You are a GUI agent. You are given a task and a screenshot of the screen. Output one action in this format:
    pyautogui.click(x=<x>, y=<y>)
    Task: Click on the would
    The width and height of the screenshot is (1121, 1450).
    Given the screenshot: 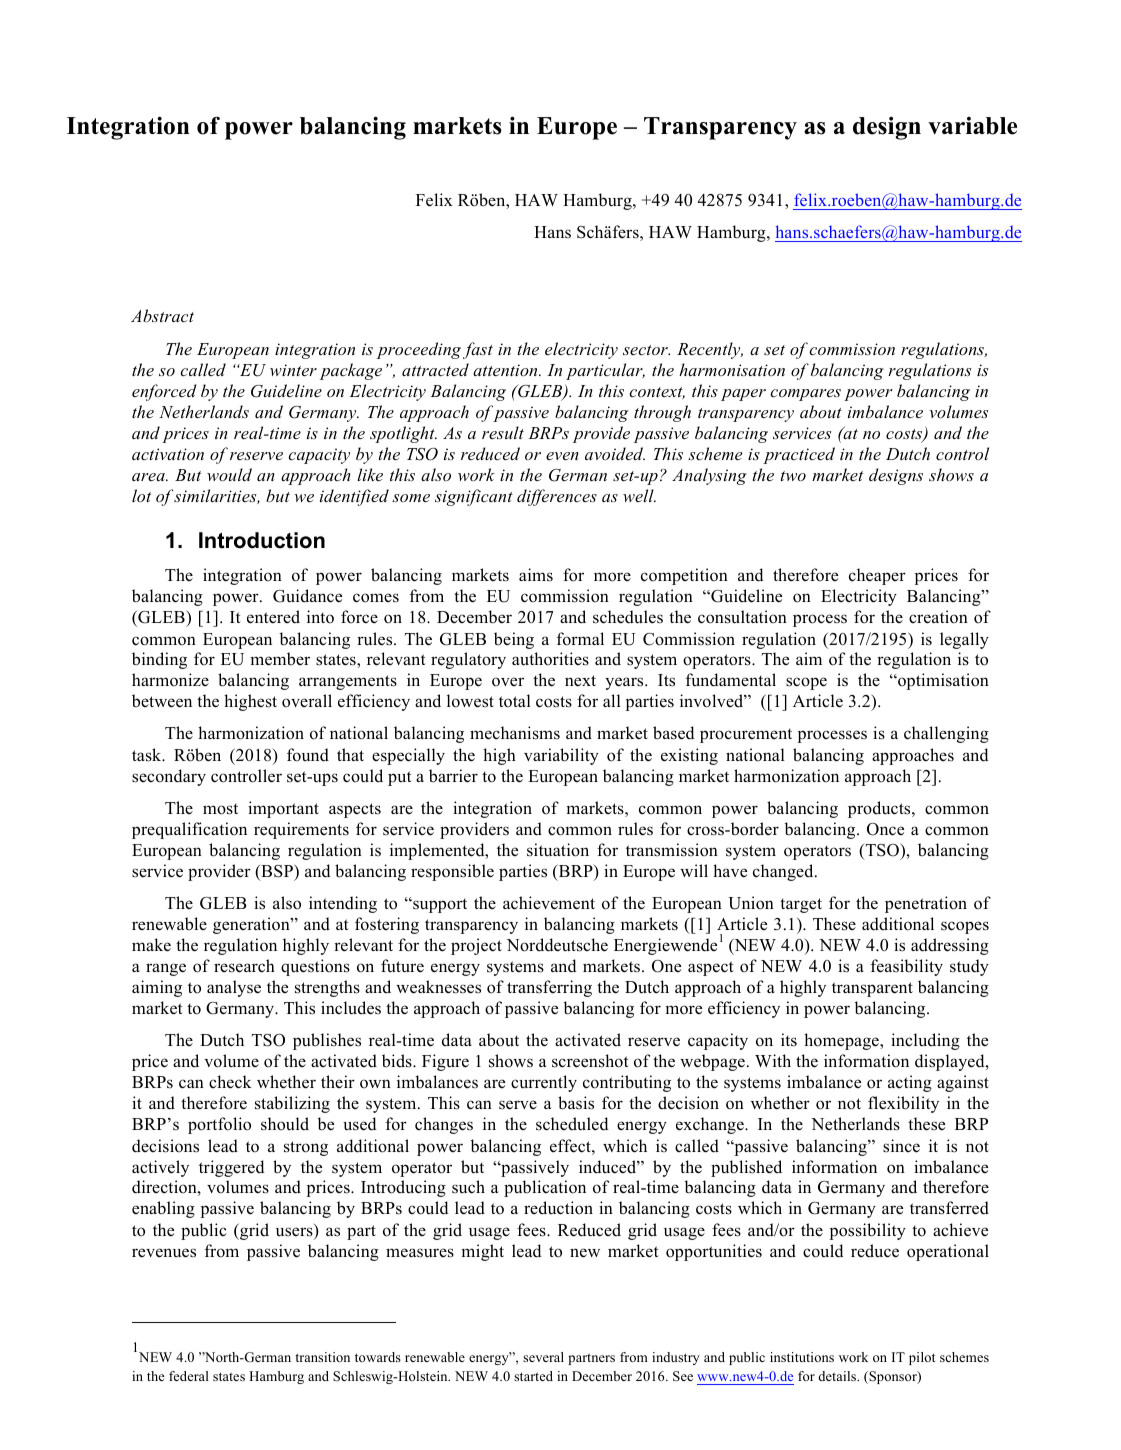 What is the action you would take?
    pyautogui.click(x=229, y=474)
